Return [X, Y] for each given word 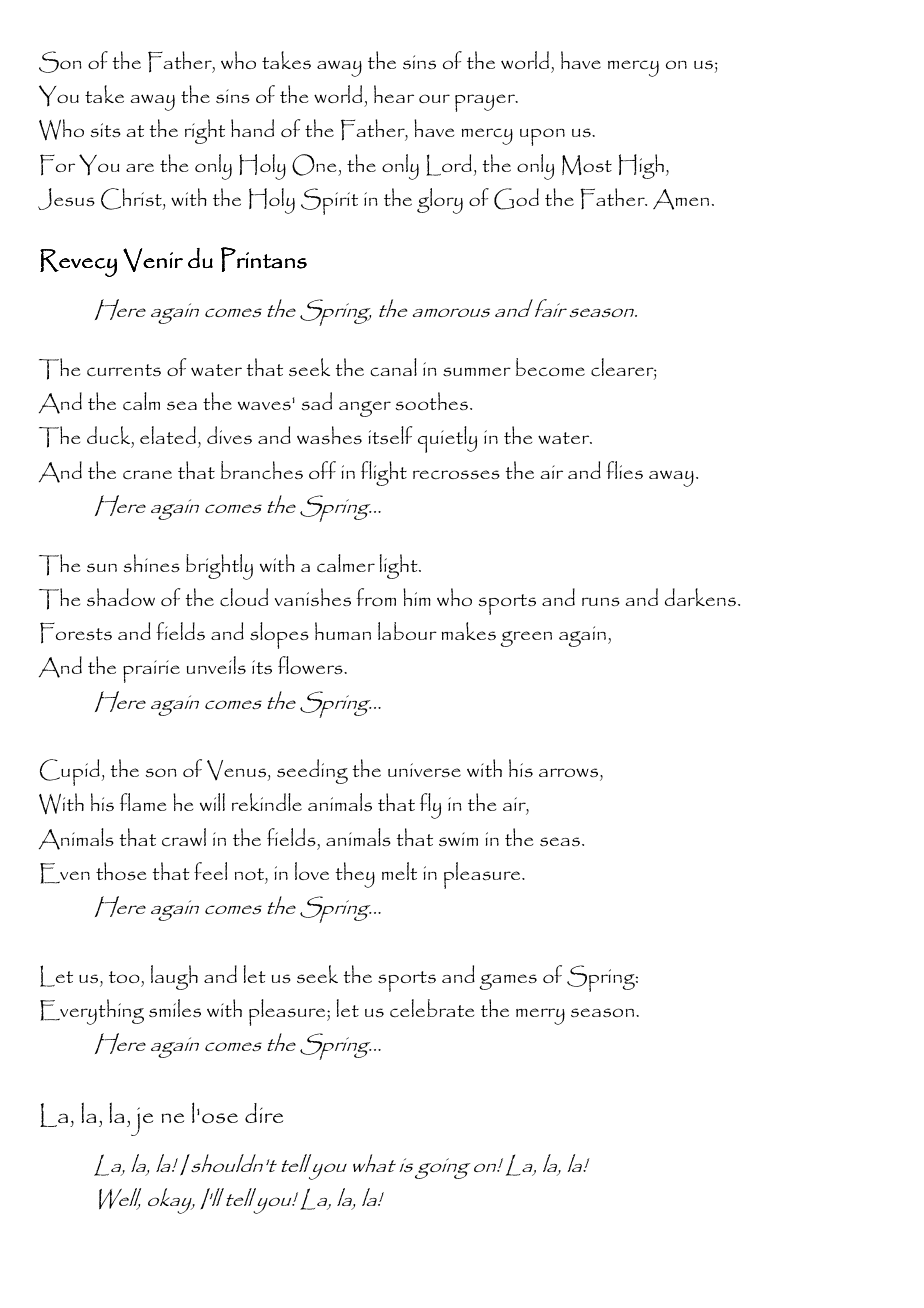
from [376, 597]
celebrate [432, 1008]
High [643, 166]
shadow [121, 597]
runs [601, 601]
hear [394, 94]
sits [106, 130]
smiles [175, 1008]
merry [540, 1016]
